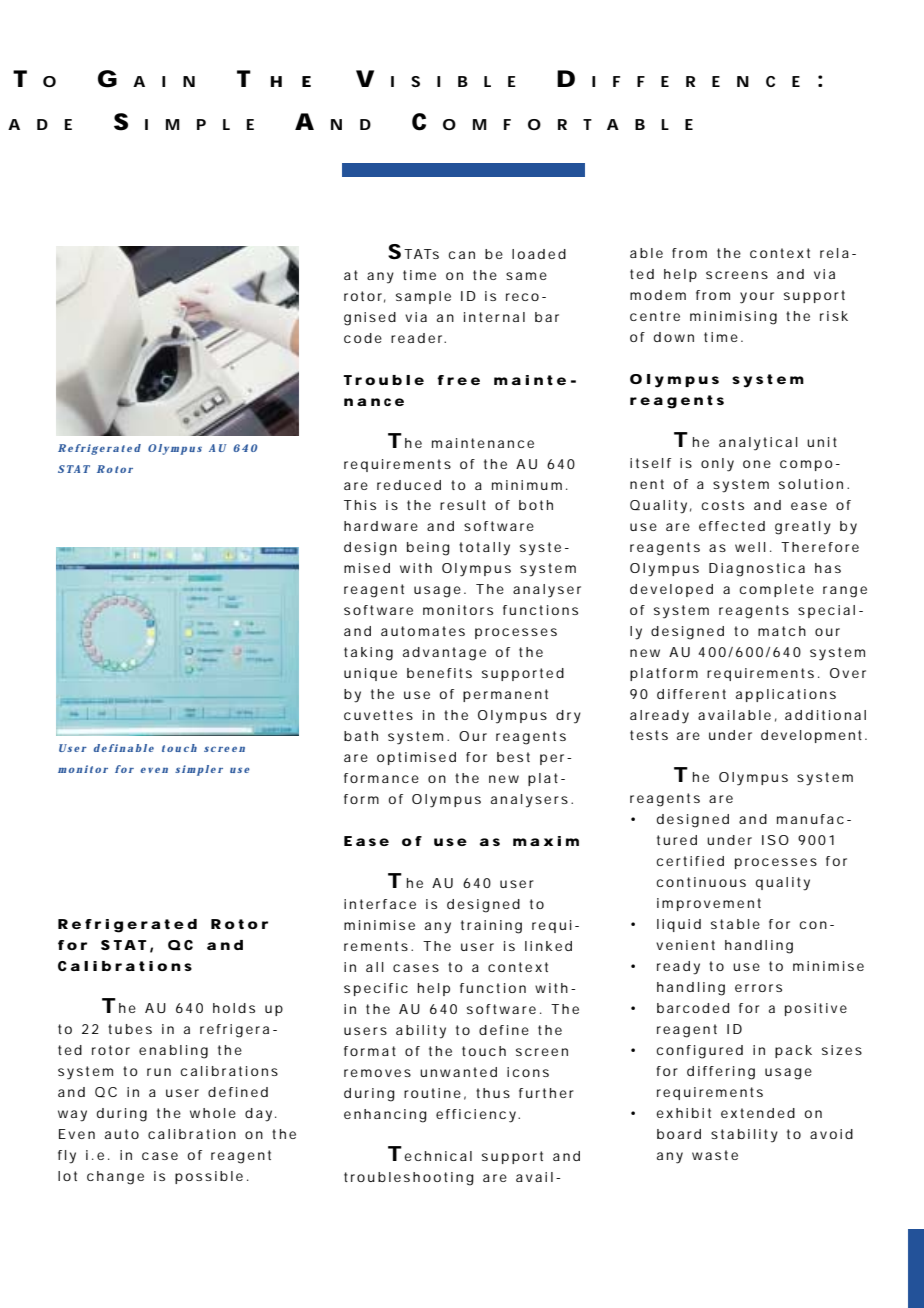 Image resolution: width=924 pixels, height=1308 pixels. Describe the element at coordinates (732, 526) in the document. I see `effected` at that location.
